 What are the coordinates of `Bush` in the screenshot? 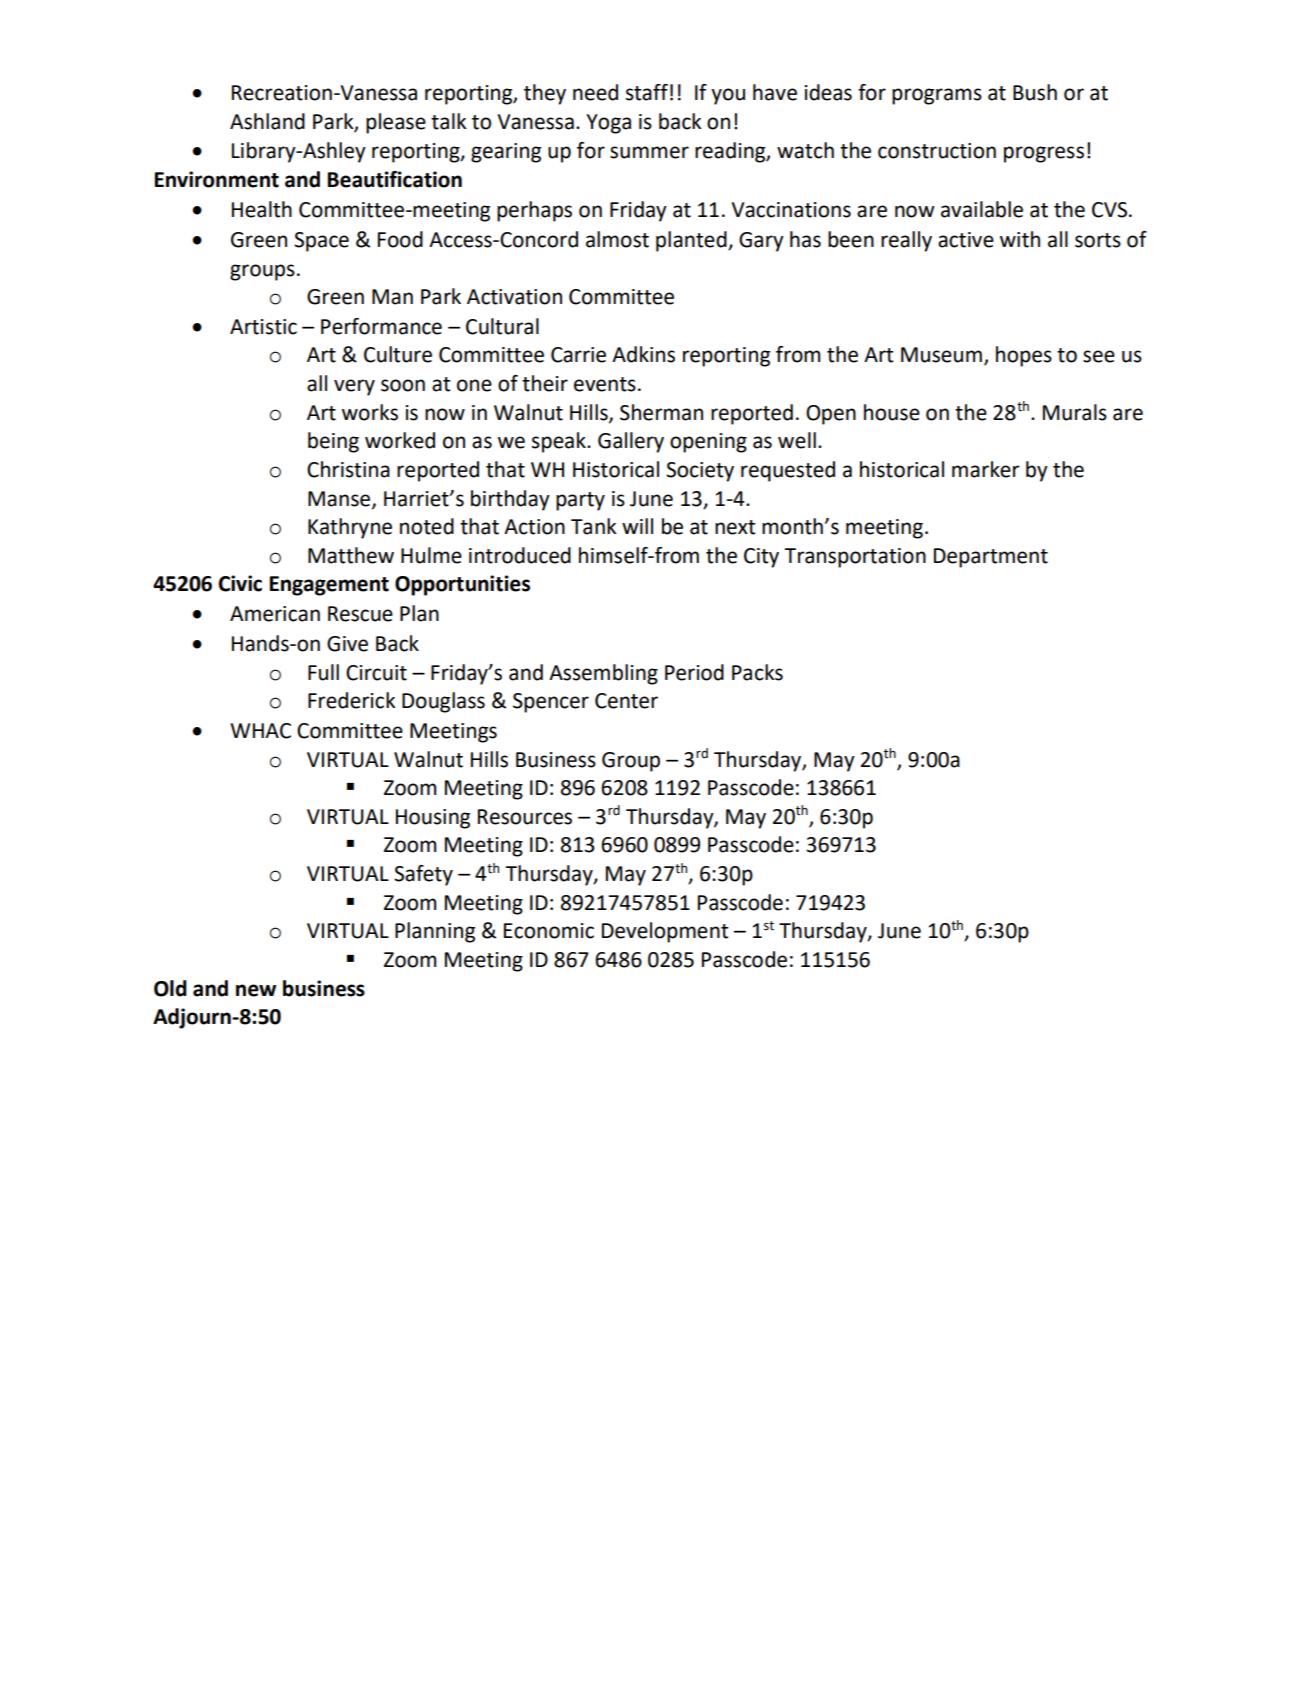 It's located at (1035, 92).
